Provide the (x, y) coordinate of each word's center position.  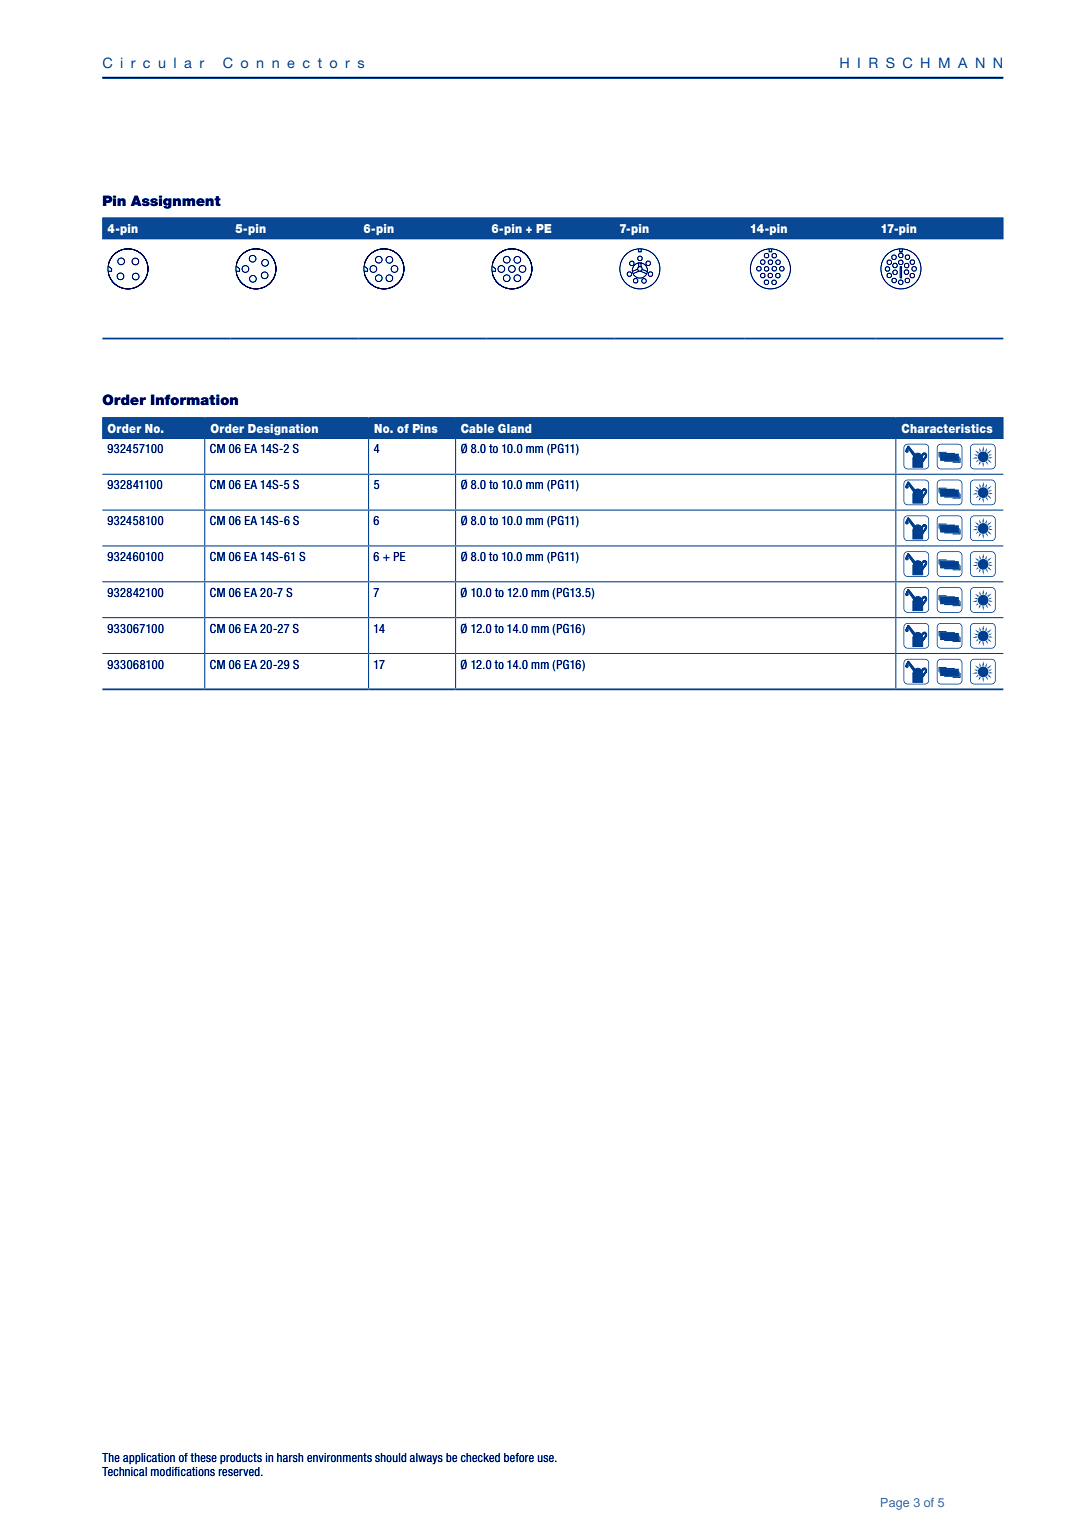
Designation (283, 430)
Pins (425, 428)
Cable (477, 428)
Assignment (176, 202)
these (203, 1457)
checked (480, 1457)
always (426, 1459)
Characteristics (947, 428)
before (519, 1457)
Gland (514, 428)
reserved (240, 1471)
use (547, 1458)
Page (895, 1504)
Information (194, 400)
